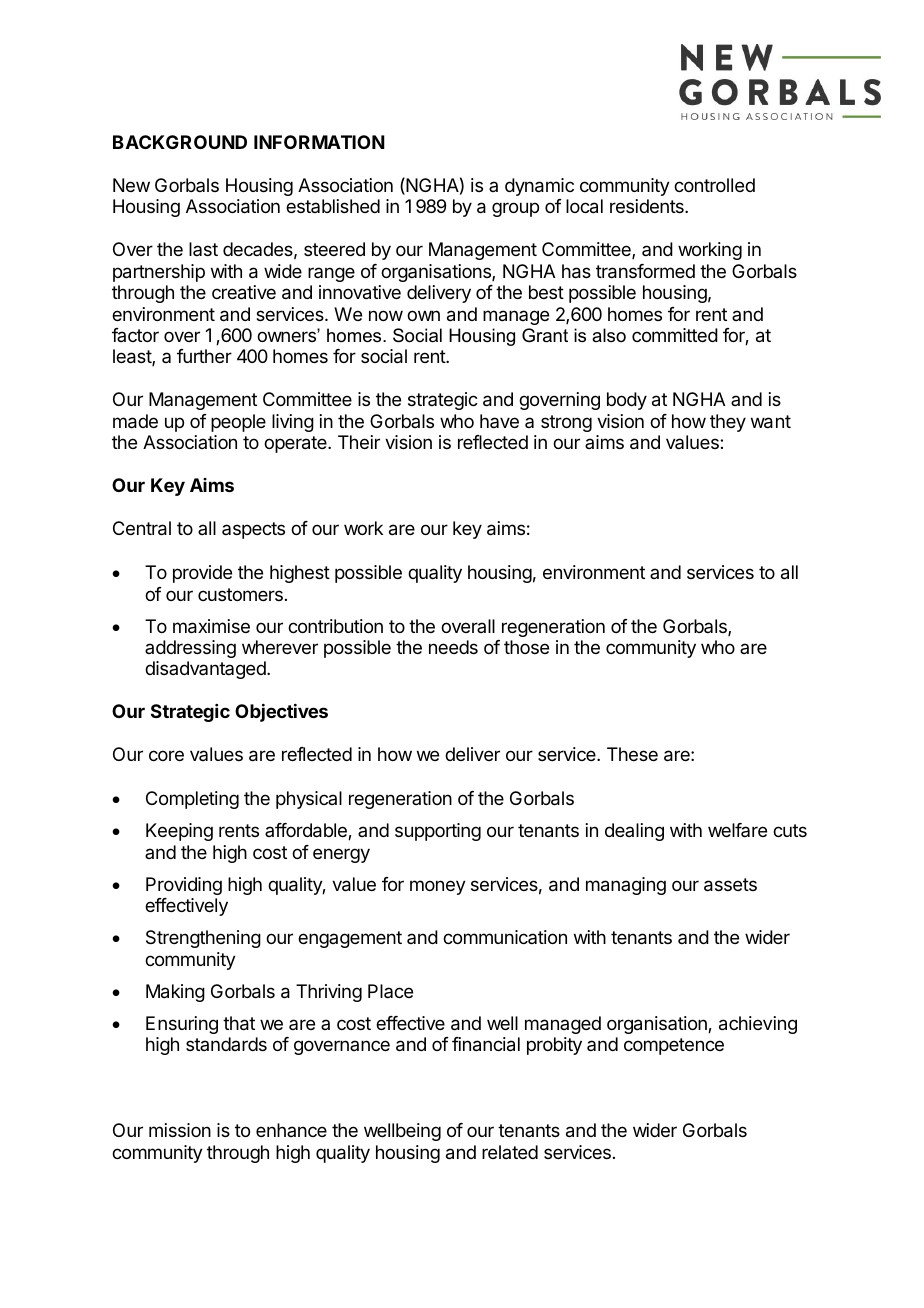 The height and width of the document is (1308, 924). Describe the element at coordinates (510, 1152) in the document. I see `related` at that location.
